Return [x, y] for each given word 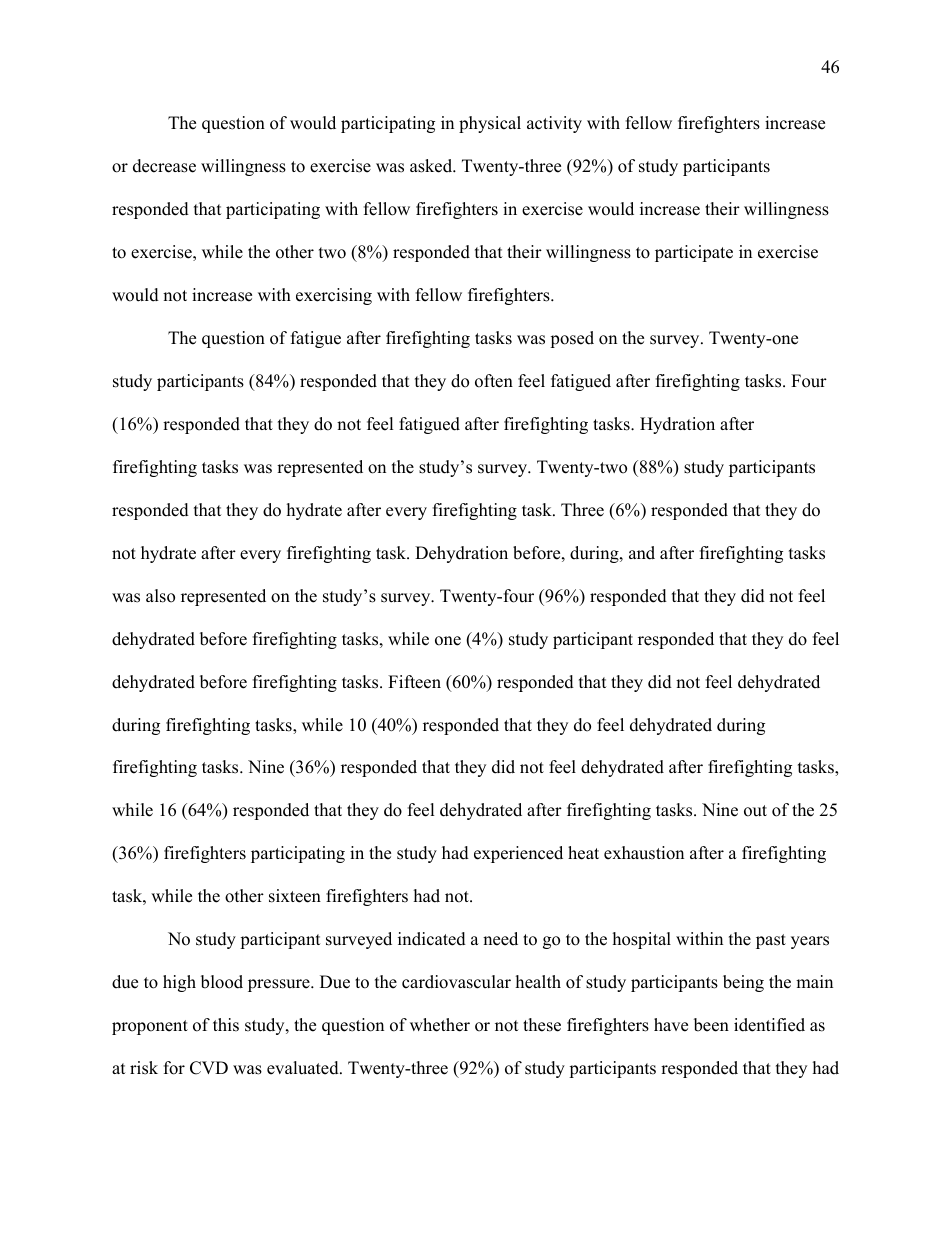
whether [440, 1025]
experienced [518, 854]
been [711, 1025]
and [642, 553]
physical [490, 124]
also [160, 596]
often [494, 381]
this [226, 1025]
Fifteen [414, 682]
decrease [164, 166]
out [755, 811]
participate [694, 253]
